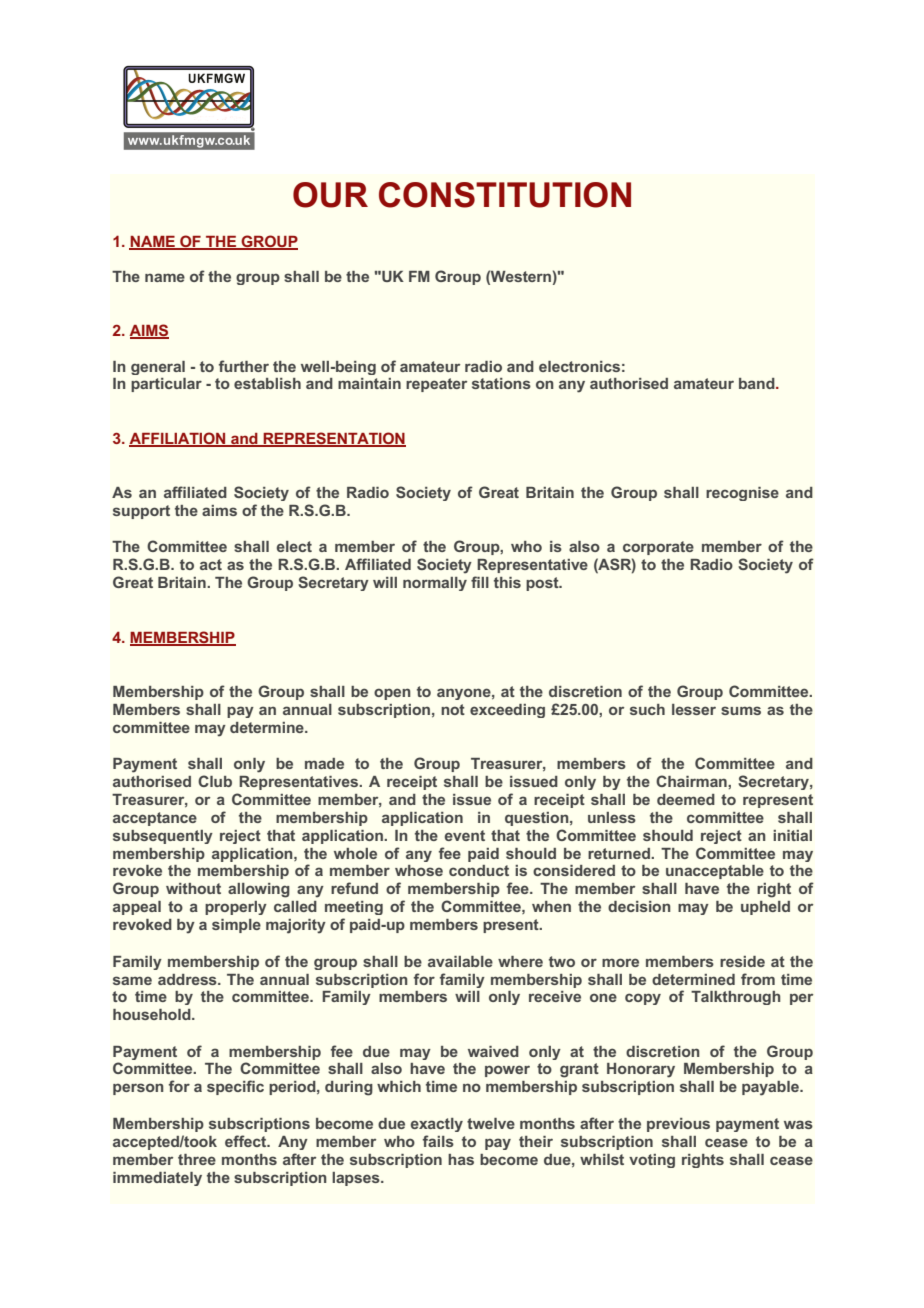  I want to click on has, so click(461, 1159).
